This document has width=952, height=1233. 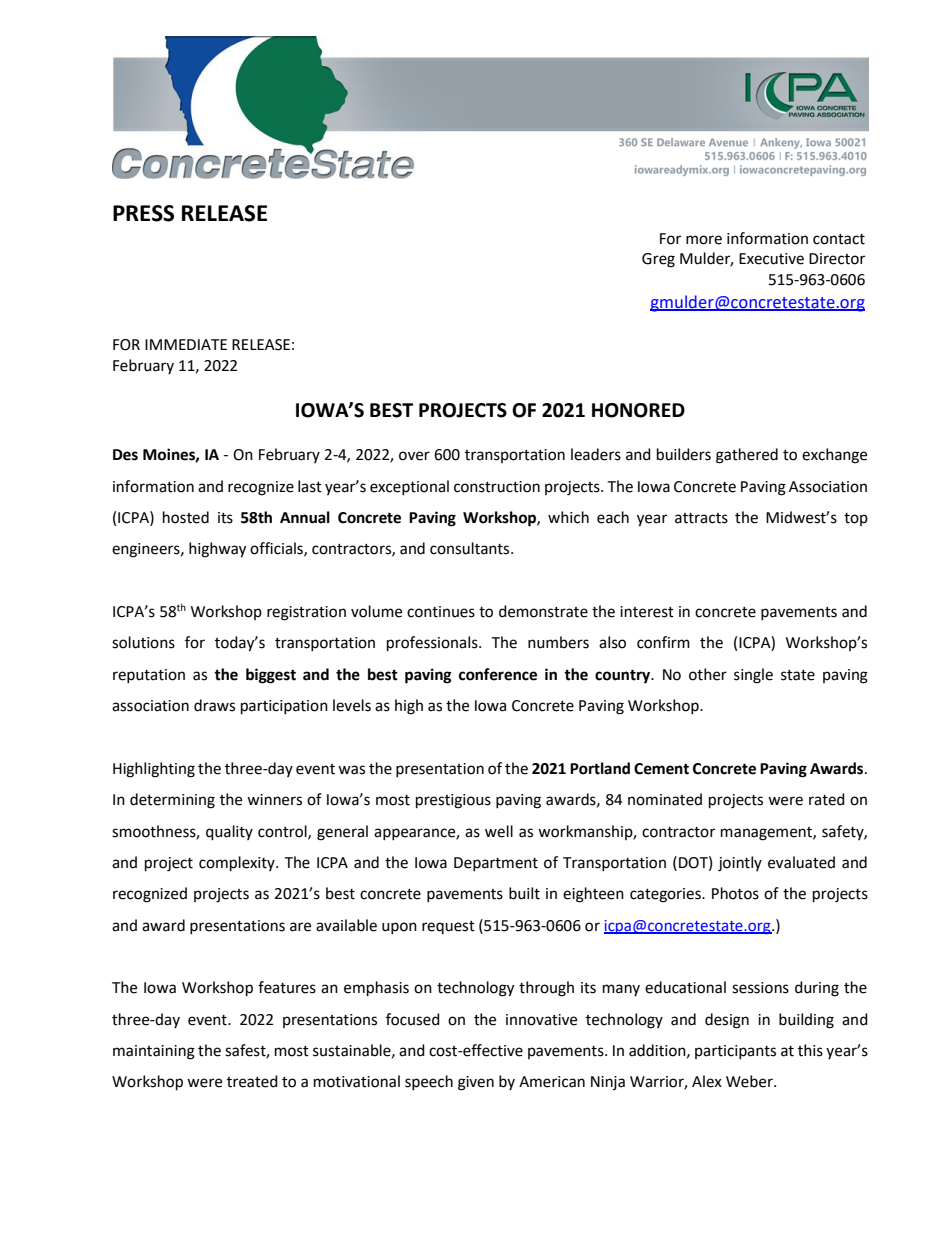 What do you see at coordinates (658, 260) in the document?
I see `Greg` at bounding box center [658, 260].
